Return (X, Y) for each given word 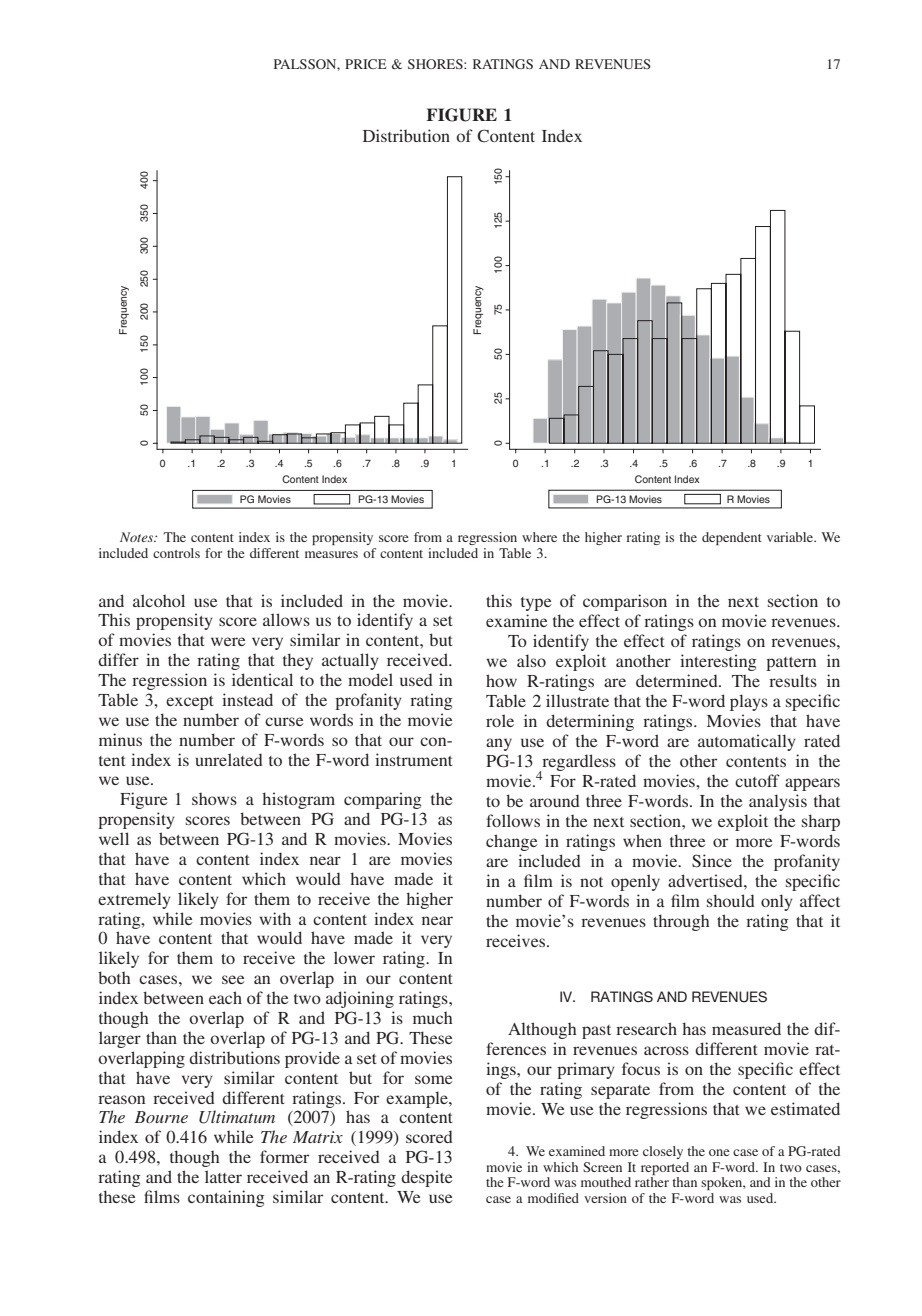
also (531, 660)
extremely (134, 900)
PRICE (366, 64)
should (731, 900)
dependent (732, 538)
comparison (625, 602)
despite (427, 1178)
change (512, 842)
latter (223, 1176)
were (228, 641)
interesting (718, 662)
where (539, 537)
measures (331, 554)
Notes (138, 537)
